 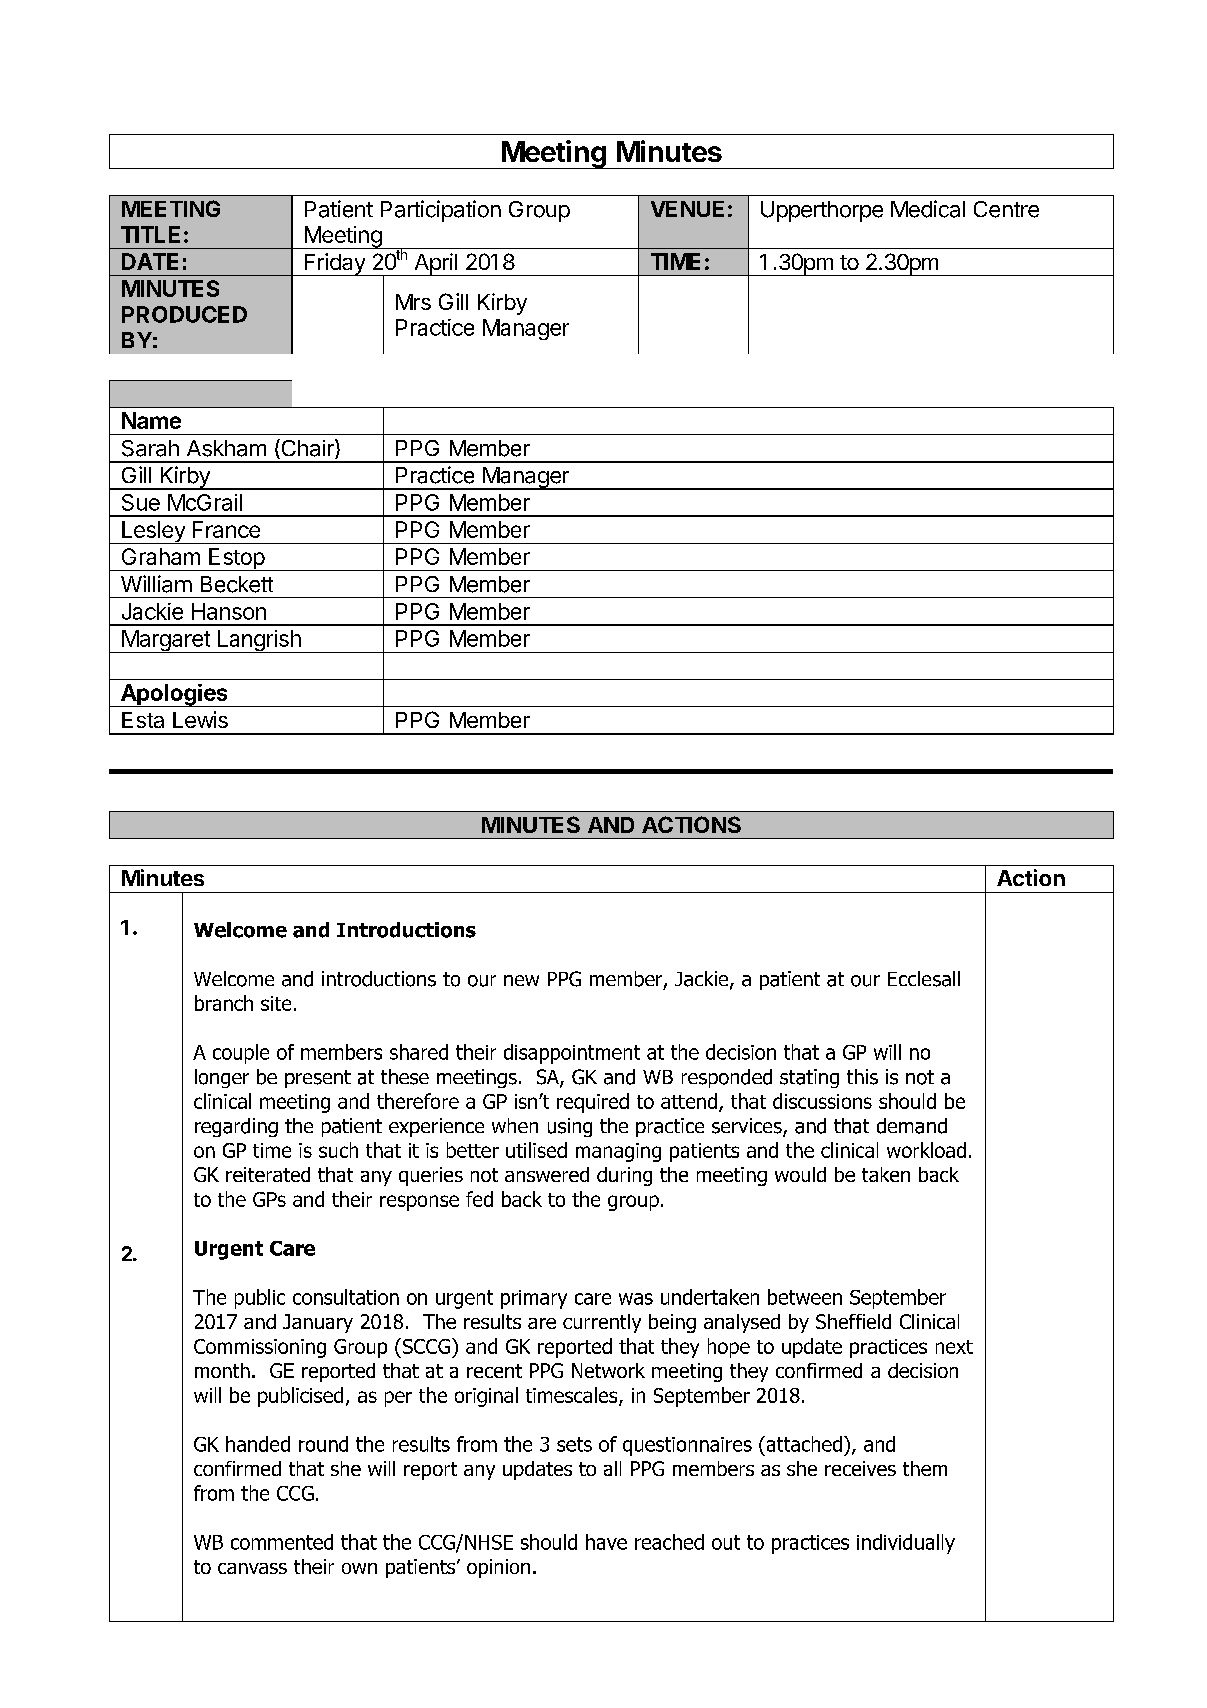 What do you see at coordinates (334, 264) in the page?
I see `Friday` at bounding box center [334, 264].
